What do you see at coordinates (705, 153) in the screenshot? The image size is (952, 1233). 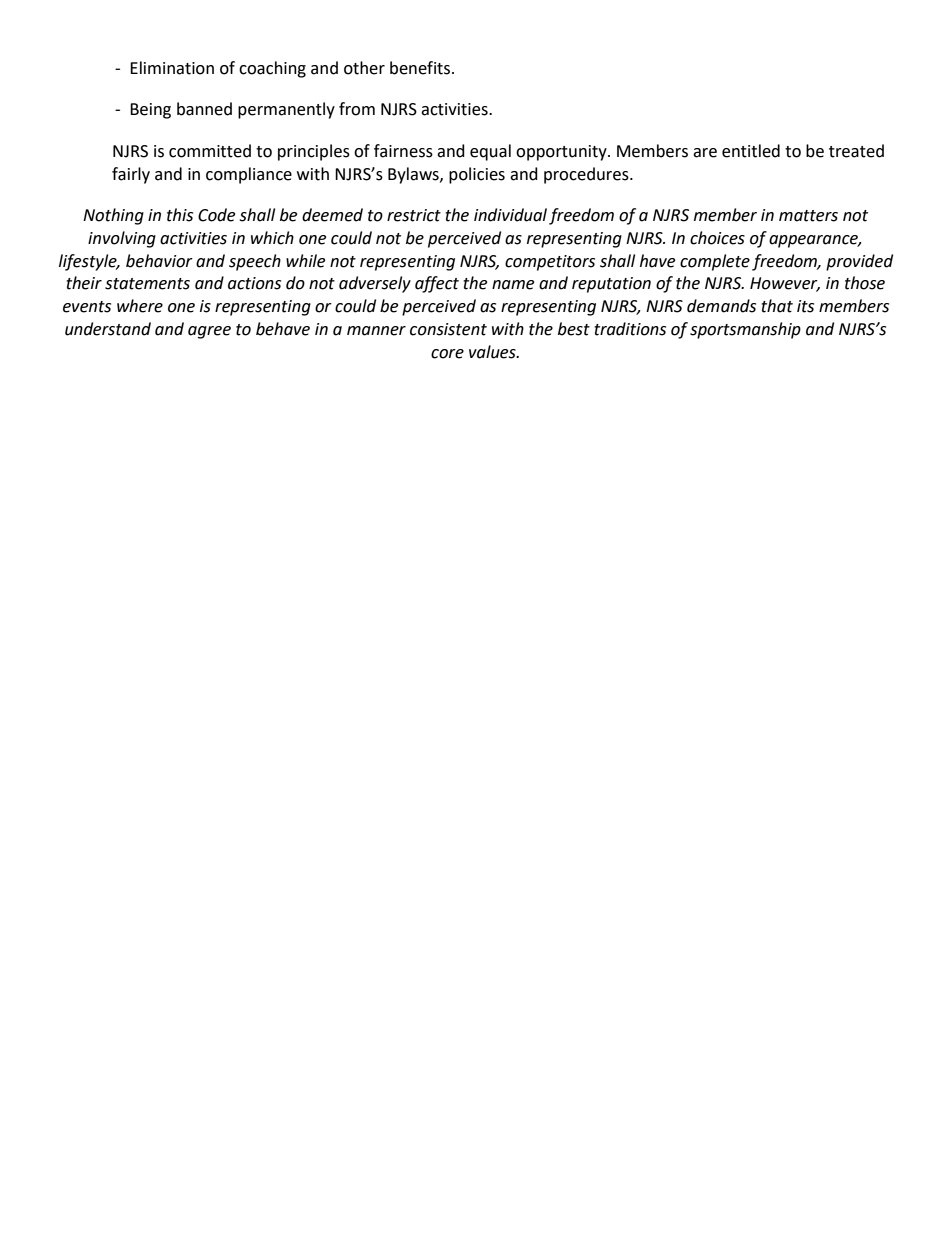 I see `are` at bounding box center [705, 153].
